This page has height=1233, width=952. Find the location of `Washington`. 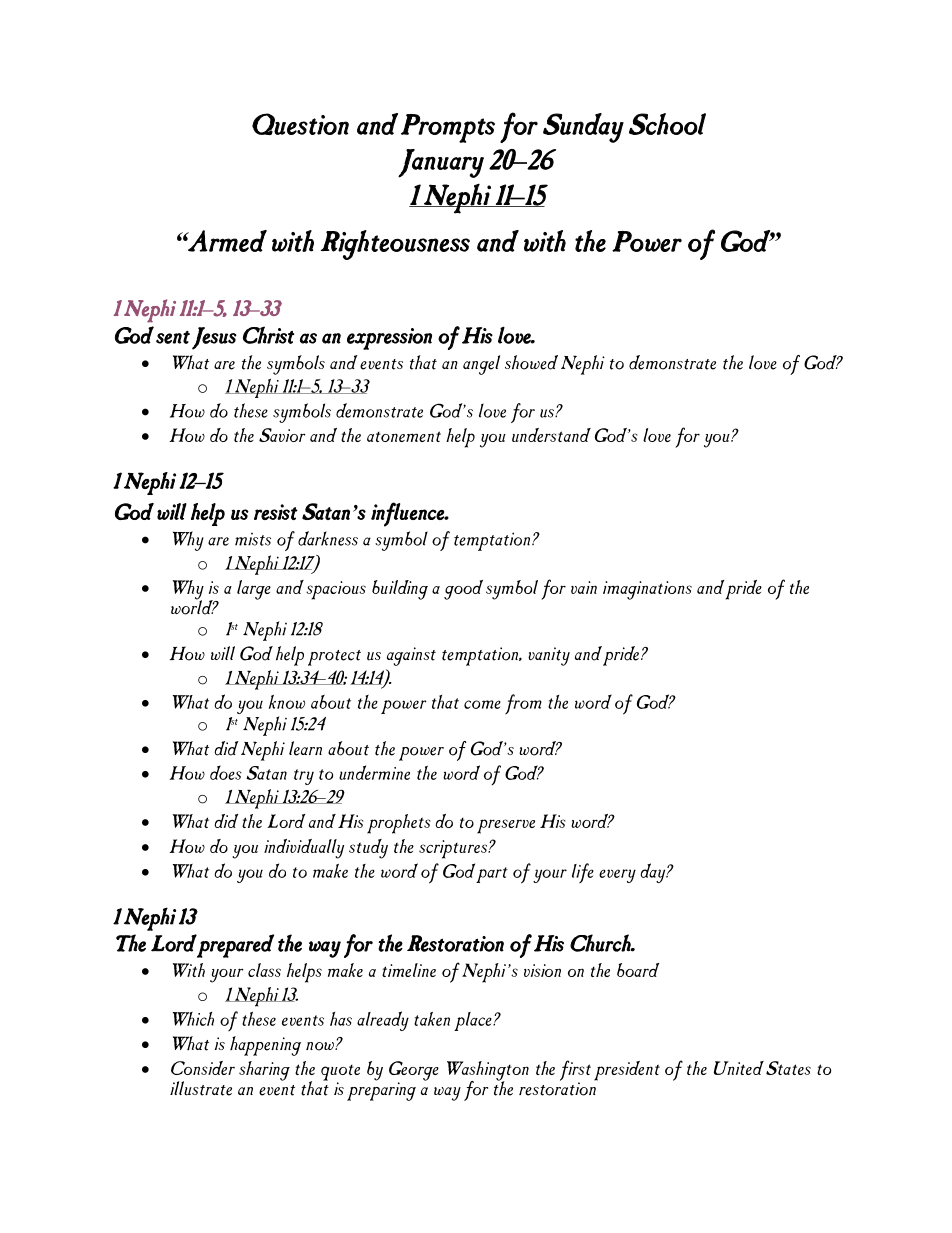

Washington is located at coordinates (488, 1072).
